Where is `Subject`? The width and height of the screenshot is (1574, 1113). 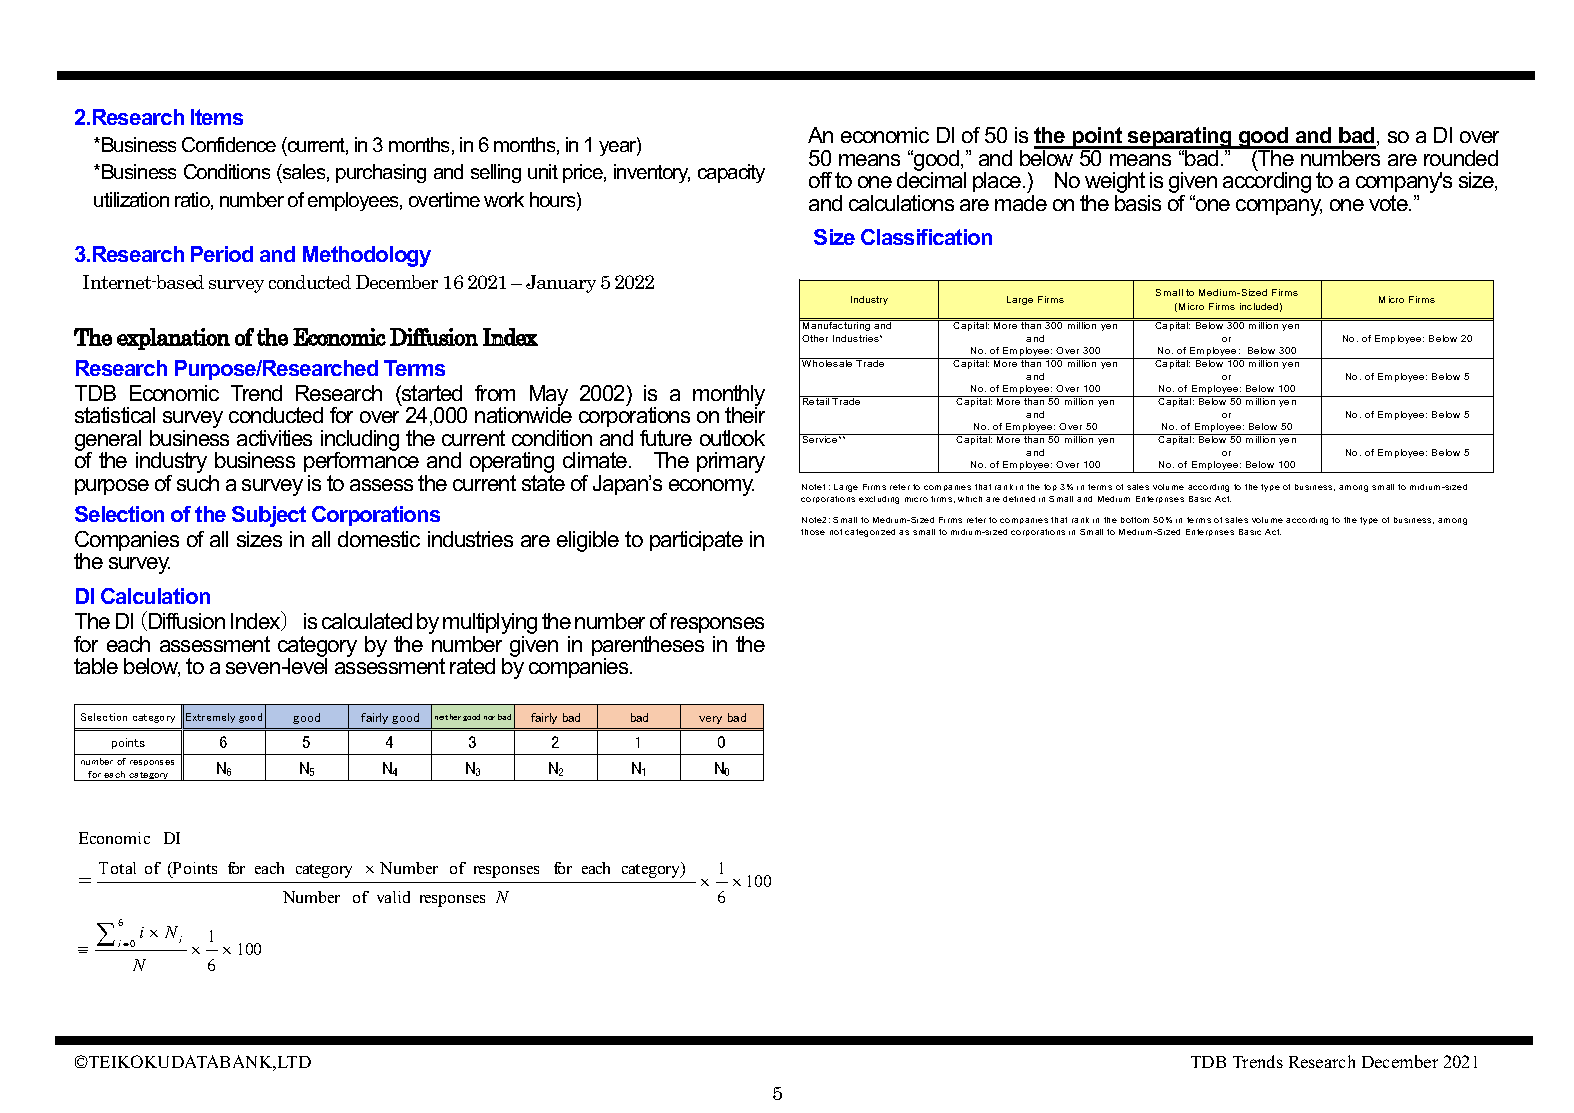
Subject is located at coordinates (269, 516).
